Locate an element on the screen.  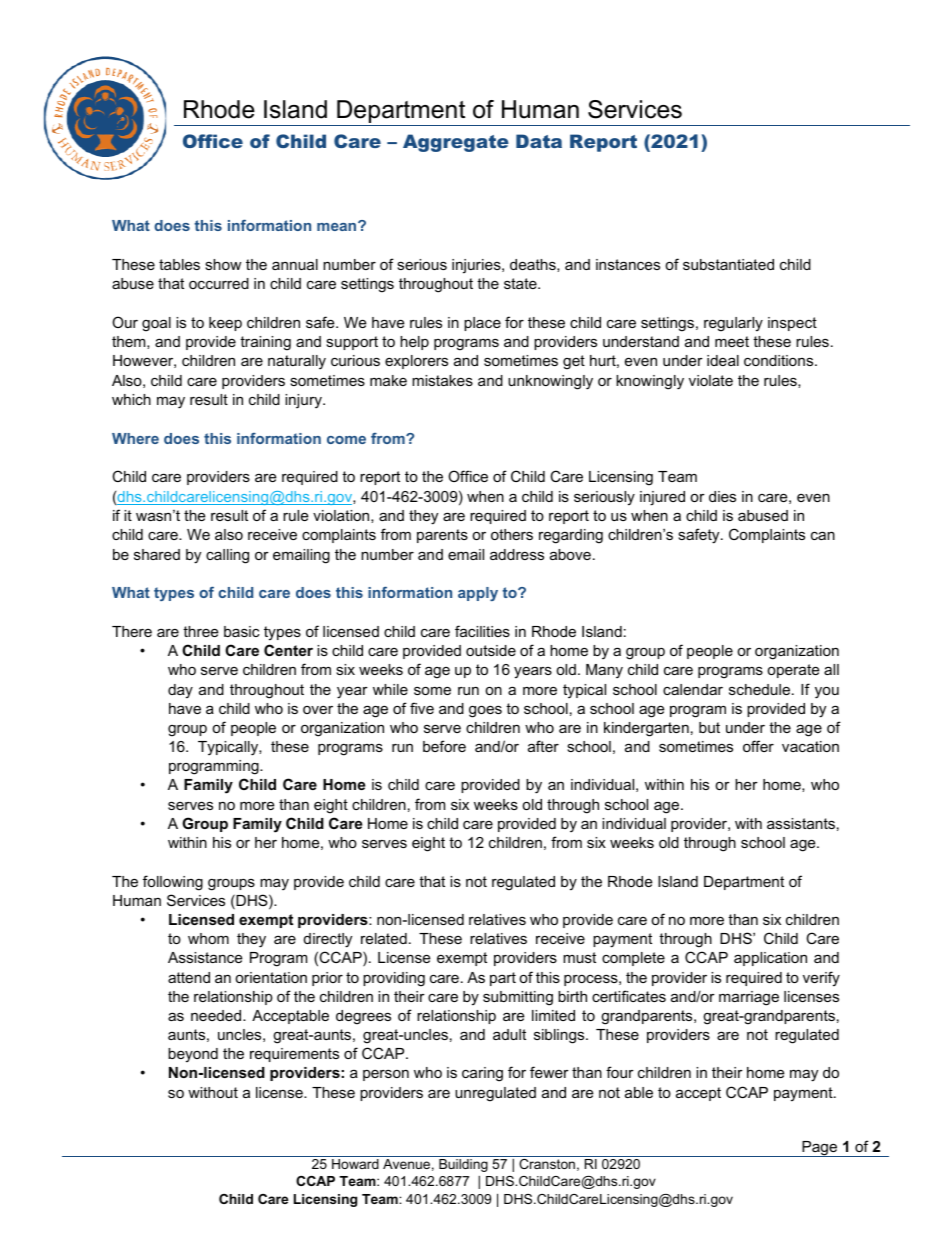
beyond is located at coordinates (193, 1055).
